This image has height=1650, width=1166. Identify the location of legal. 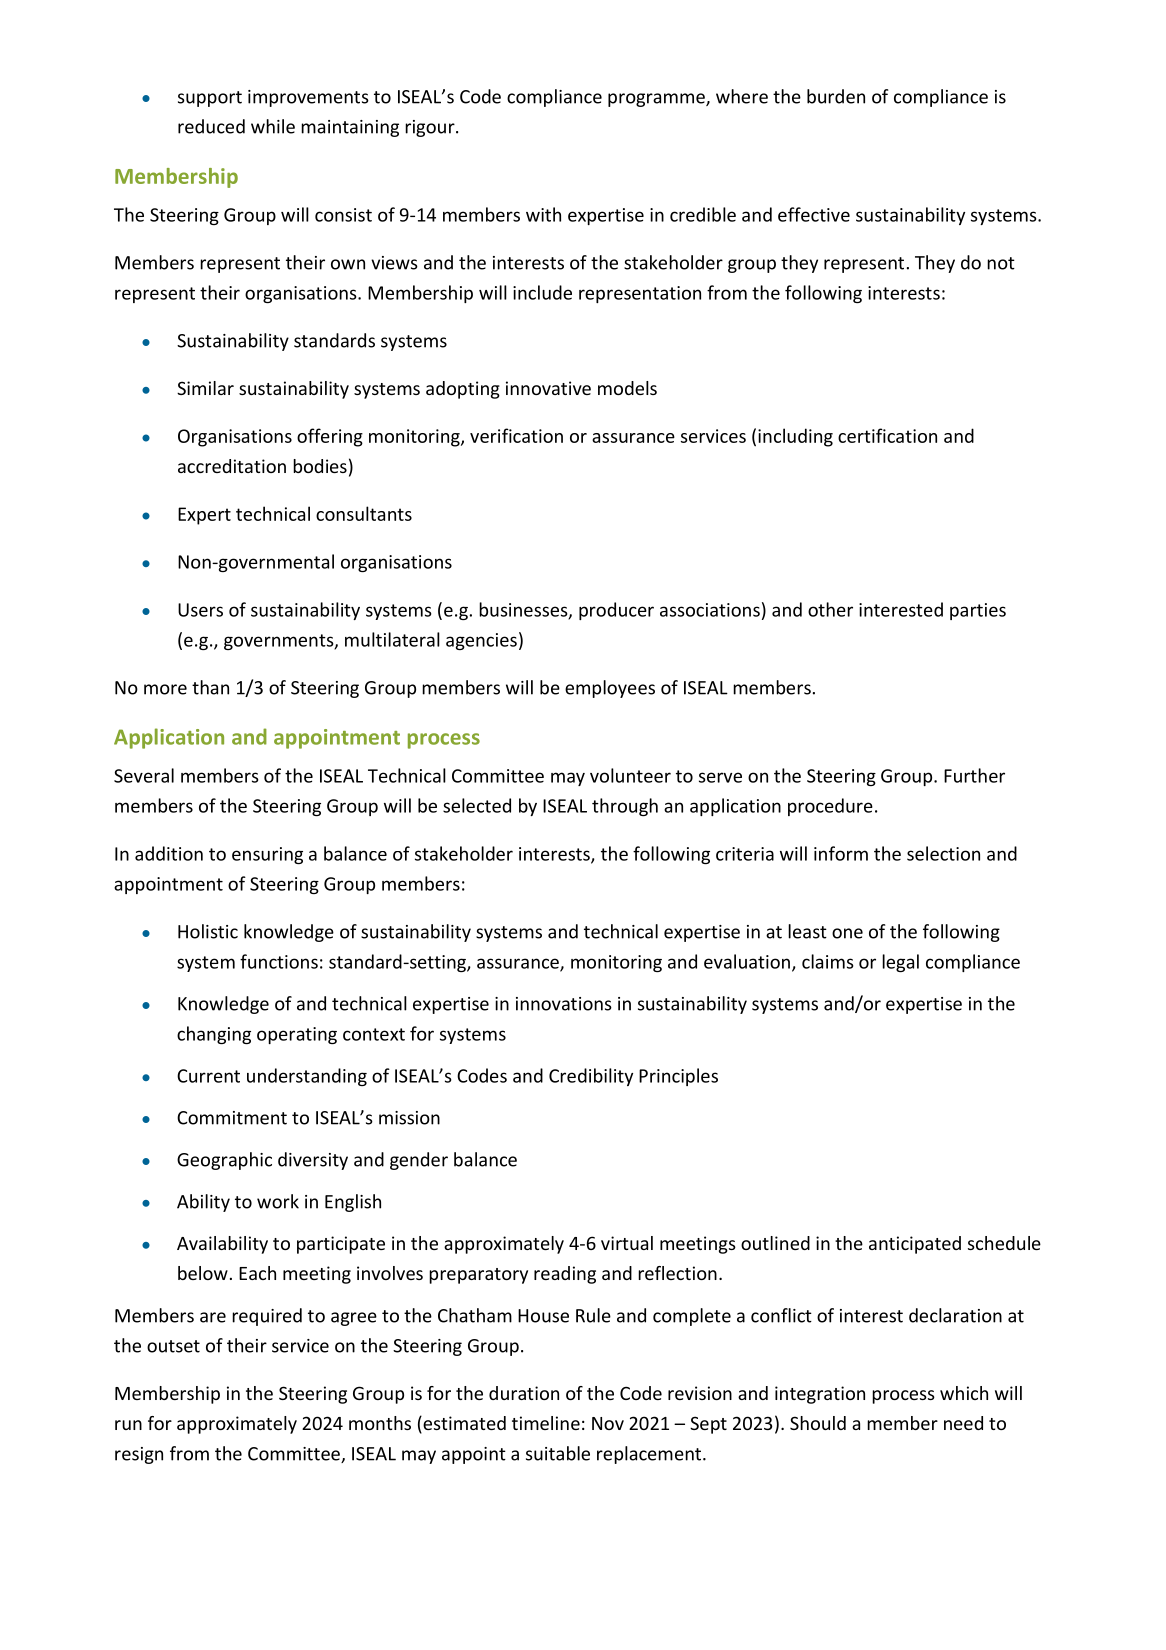
(900, 963).
